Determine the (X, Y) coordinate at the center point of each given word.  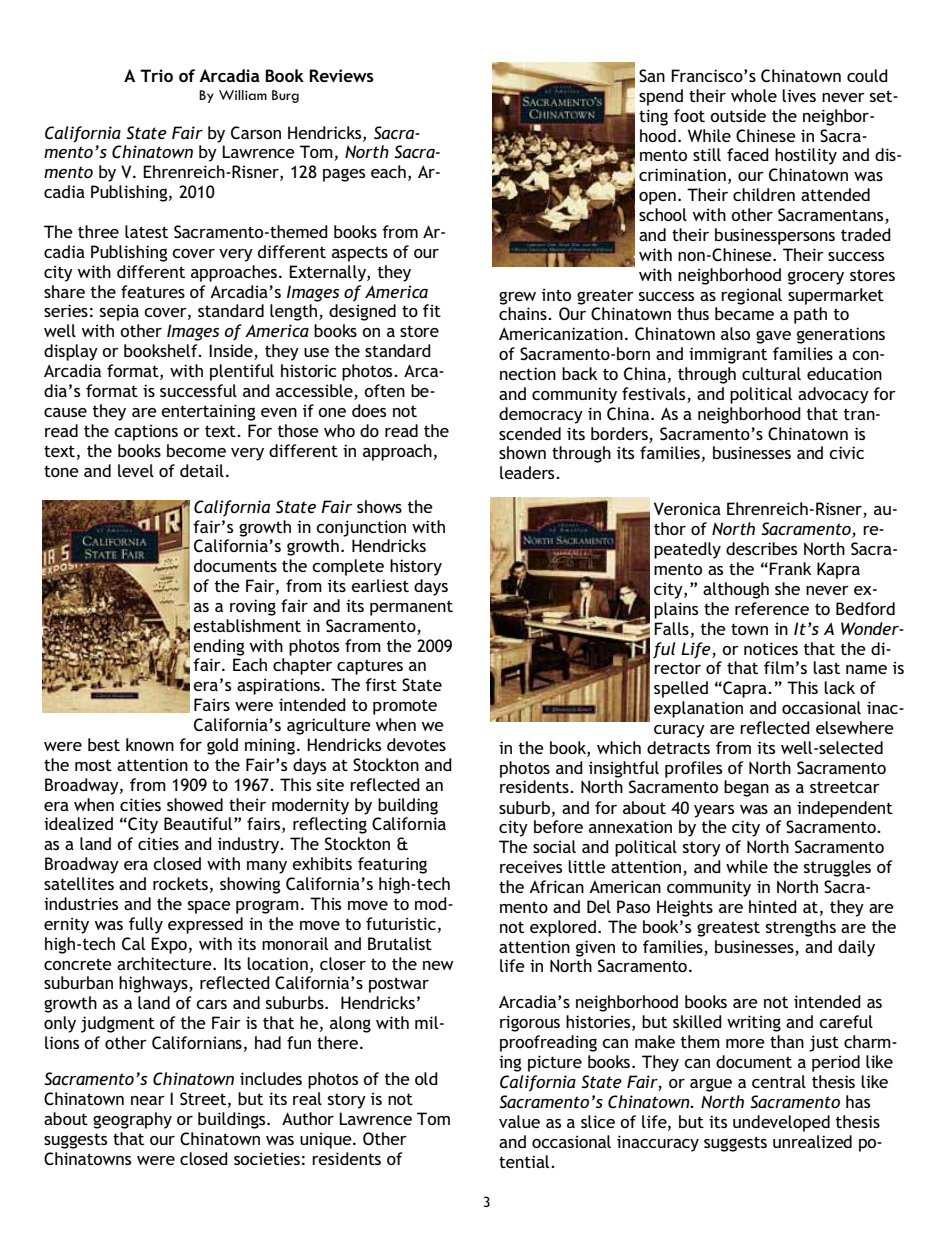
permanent (411, 608)
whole (754, 95)
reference (772, 608)
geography (132, 1120)
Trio (156, 75)
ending (219, 647)
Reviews (341, 75)
